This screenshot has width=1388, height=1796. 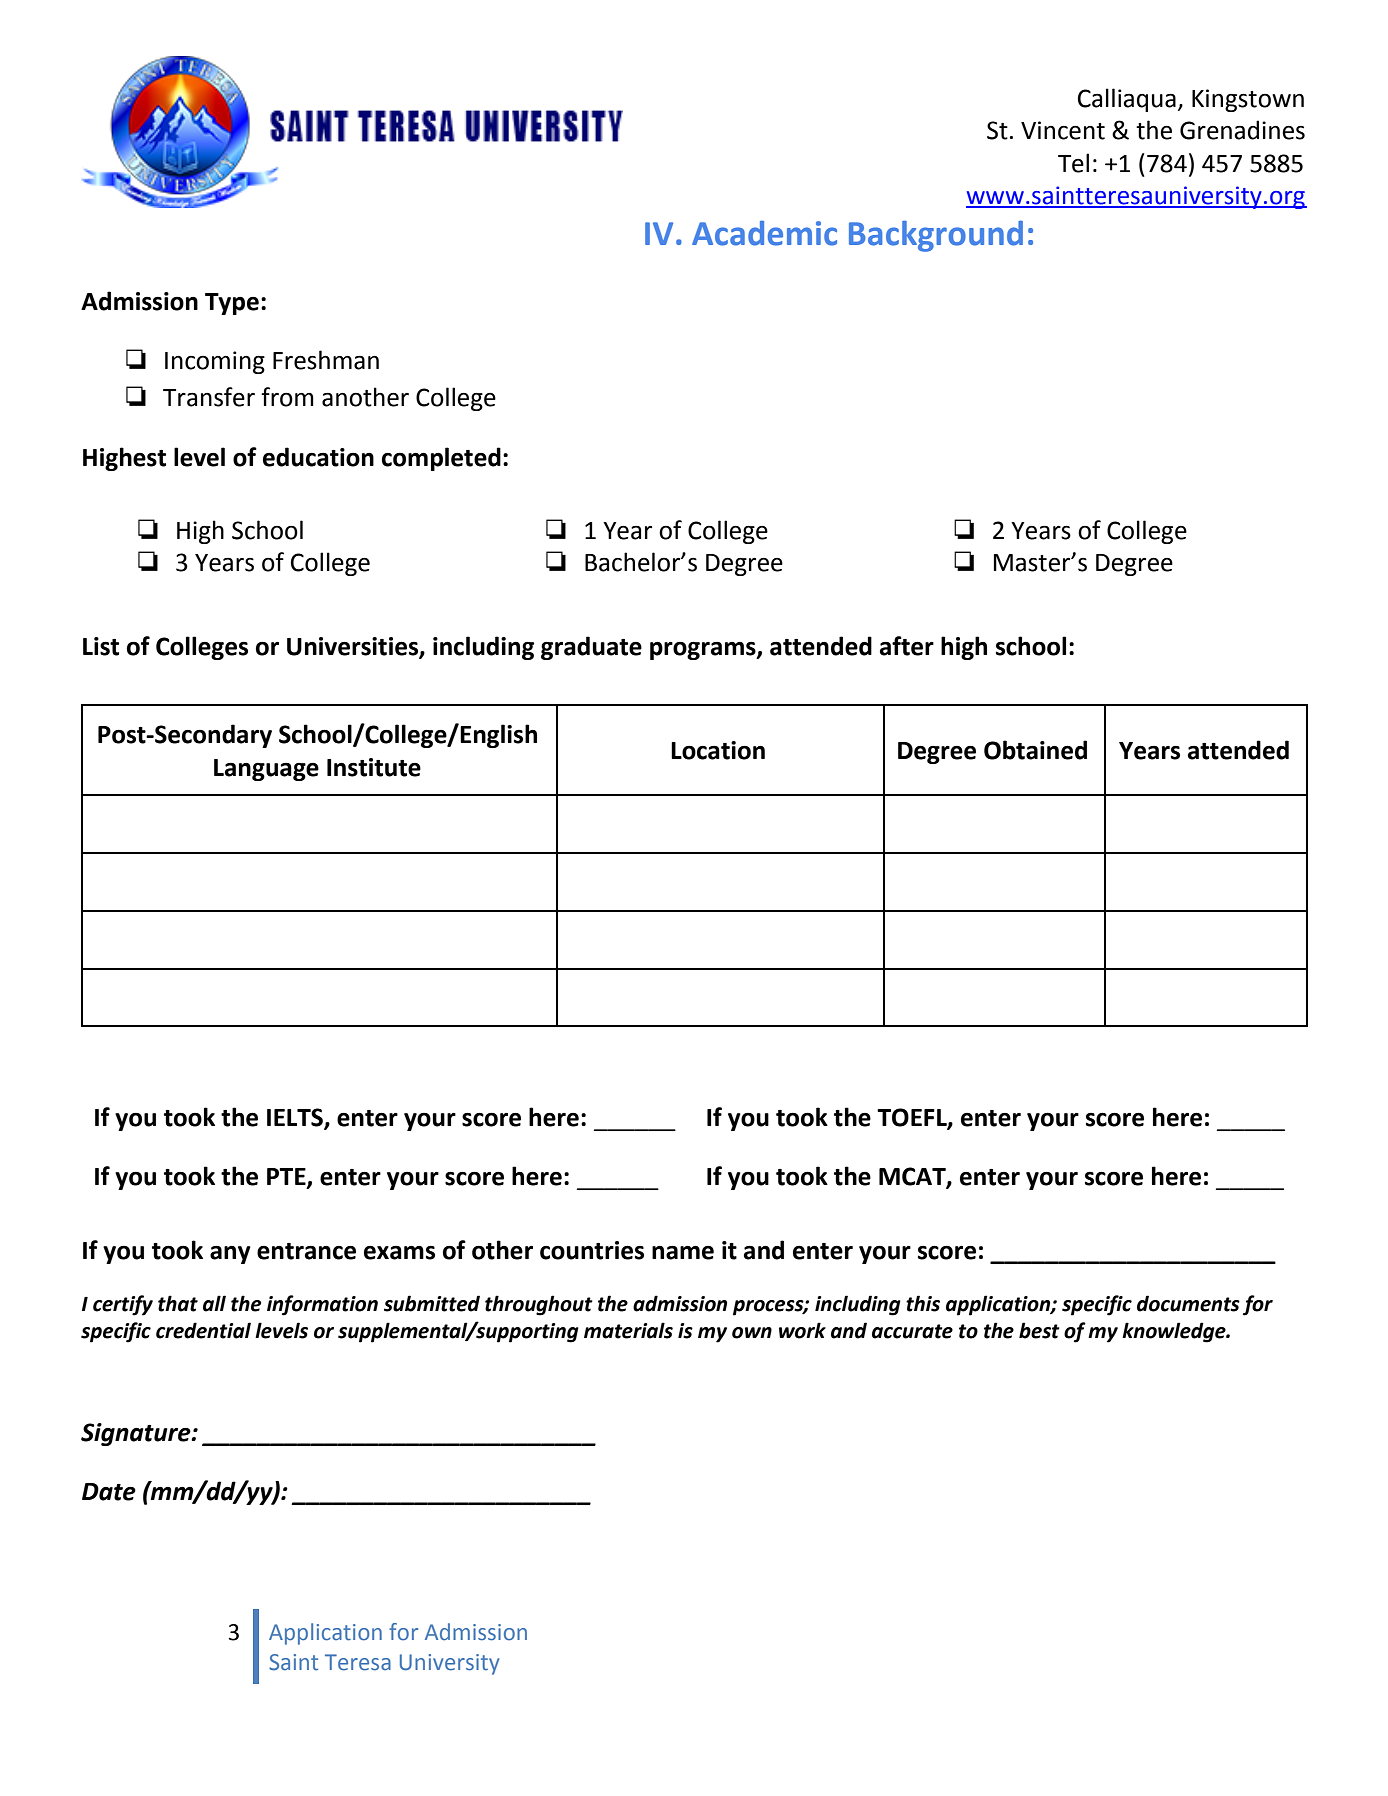 What do you see at coordinates (137, 1434) in the screenshot?
I see `Signature` at bounding box center [137, 1434].
